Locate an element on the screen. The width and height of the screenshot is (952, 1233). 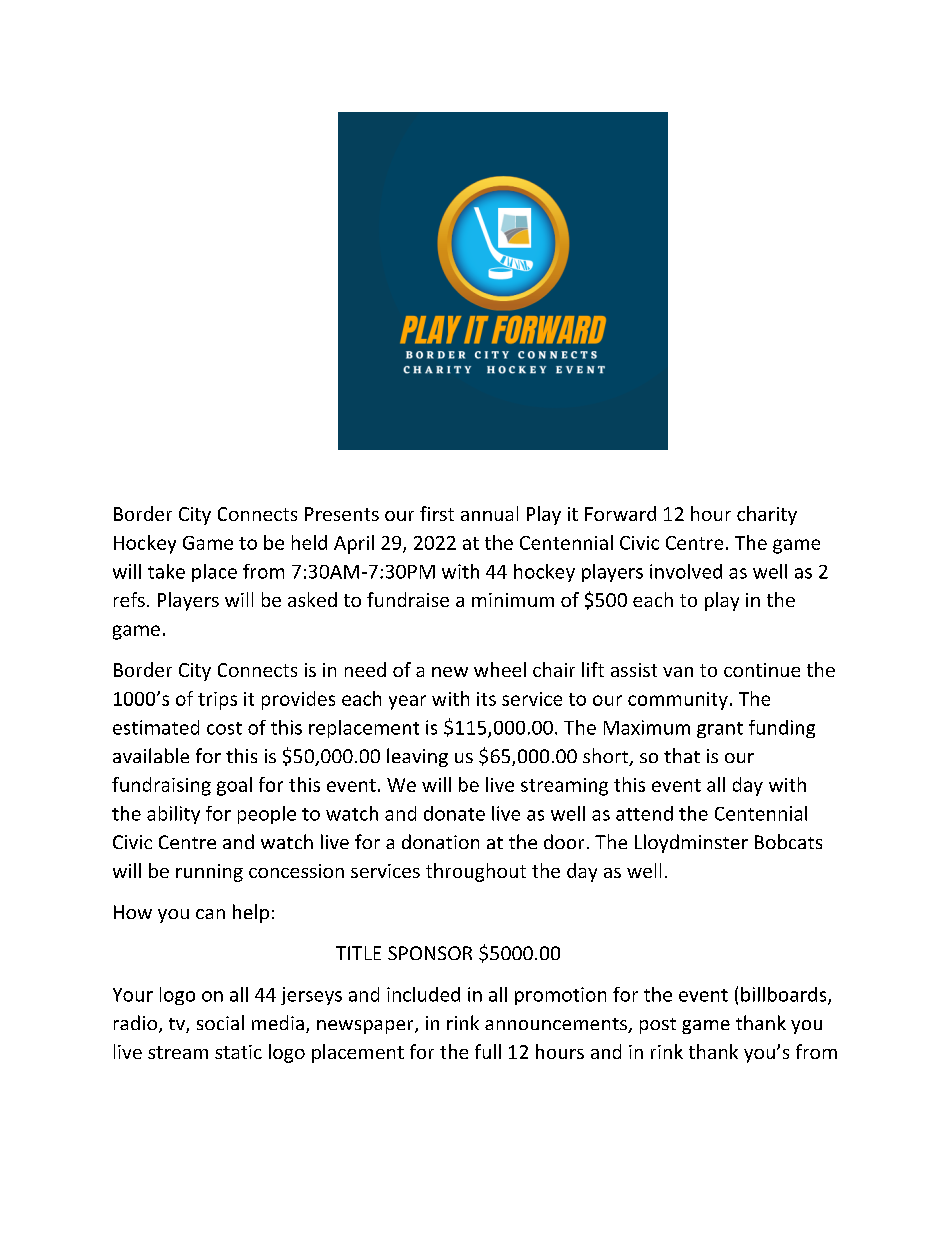
can is located at coordinates (210, 914).
